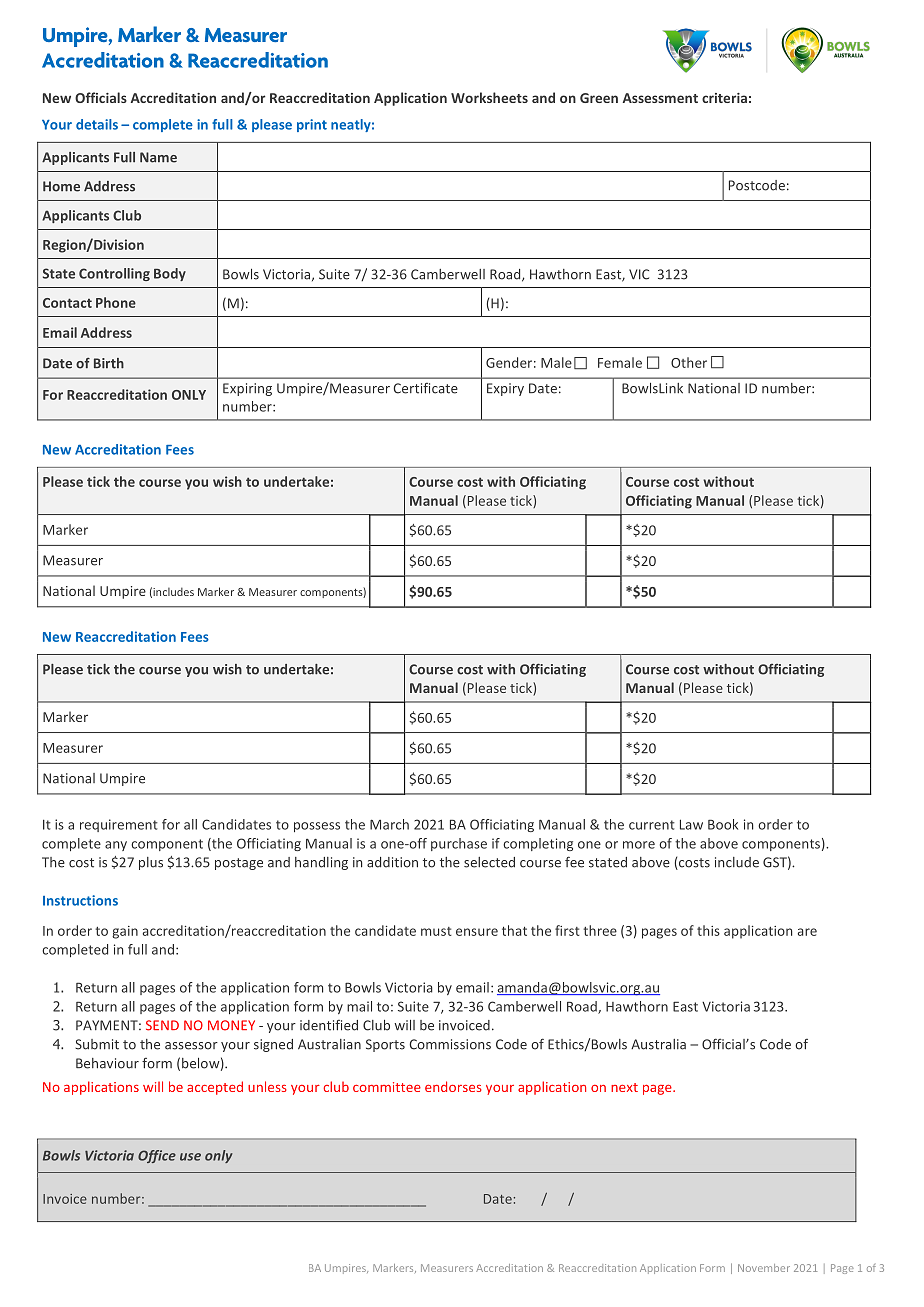  I want to click on November, so click(764, 1268).
